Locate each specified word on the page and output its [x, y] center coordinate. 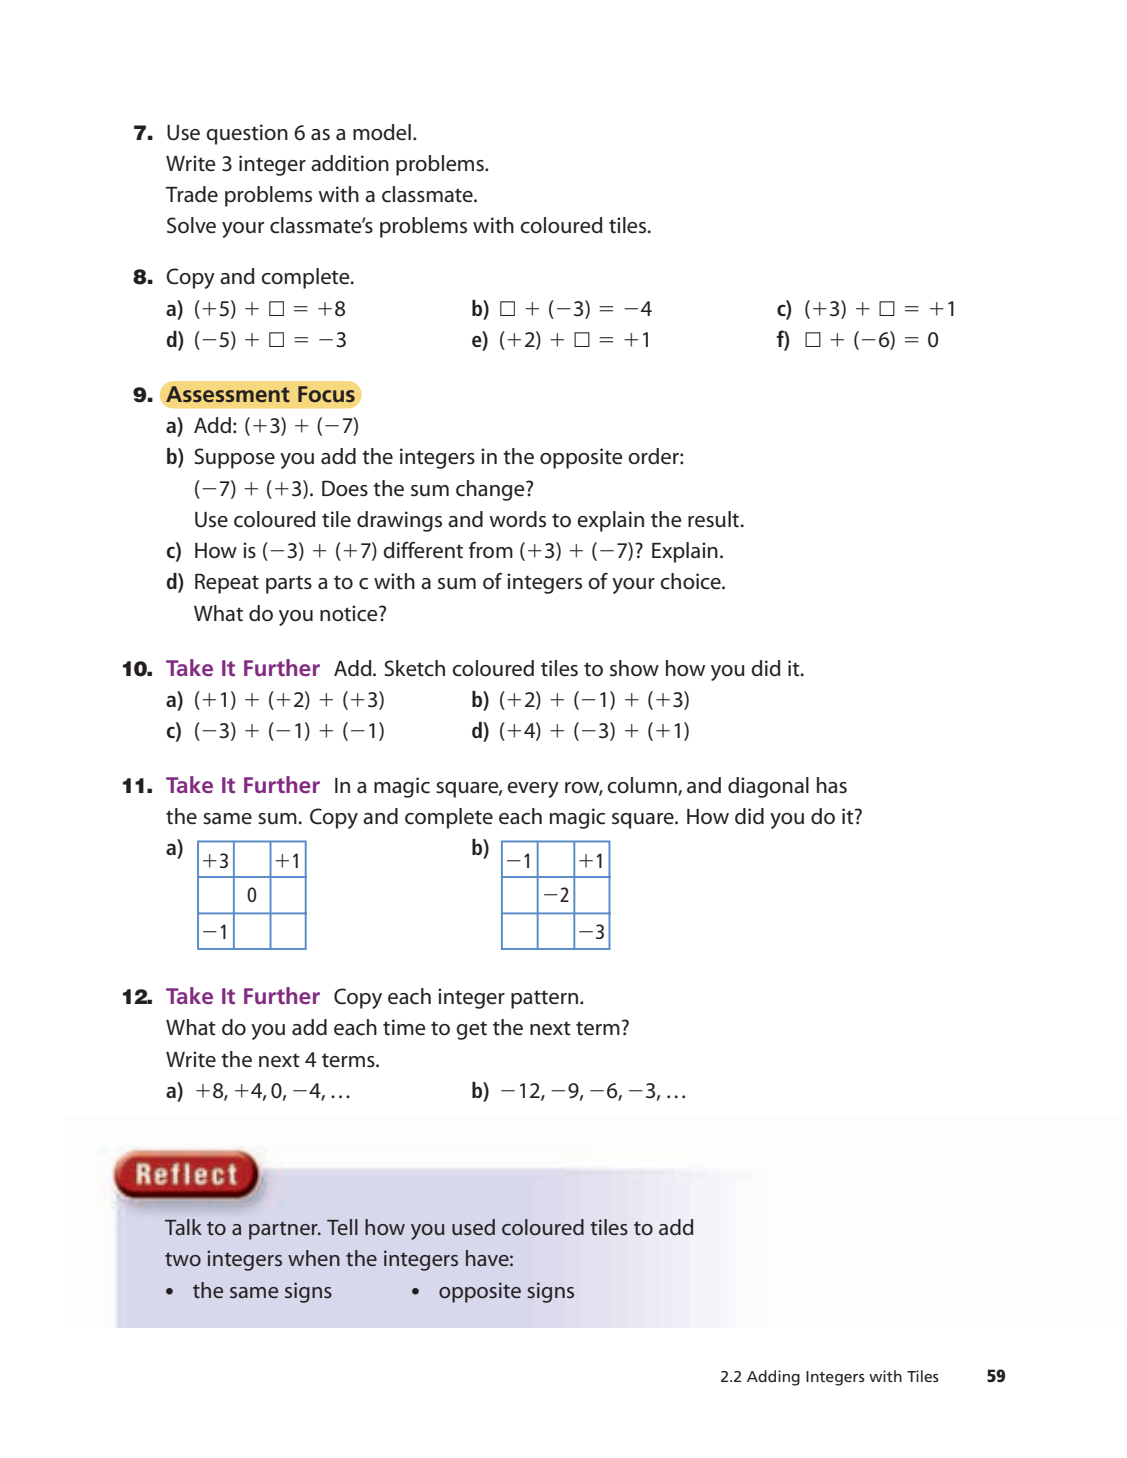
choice [691, 581]
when [314, 1258]
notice [350, 613]
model [382, 132]
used [473, 1227]
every [533, 790]
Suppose [234, 458]
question [247, 134]
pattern [546, 999]
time [404, 1027]
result [715, 519]
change [491, 490]
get [471, 1030]
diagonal [768, 787]
